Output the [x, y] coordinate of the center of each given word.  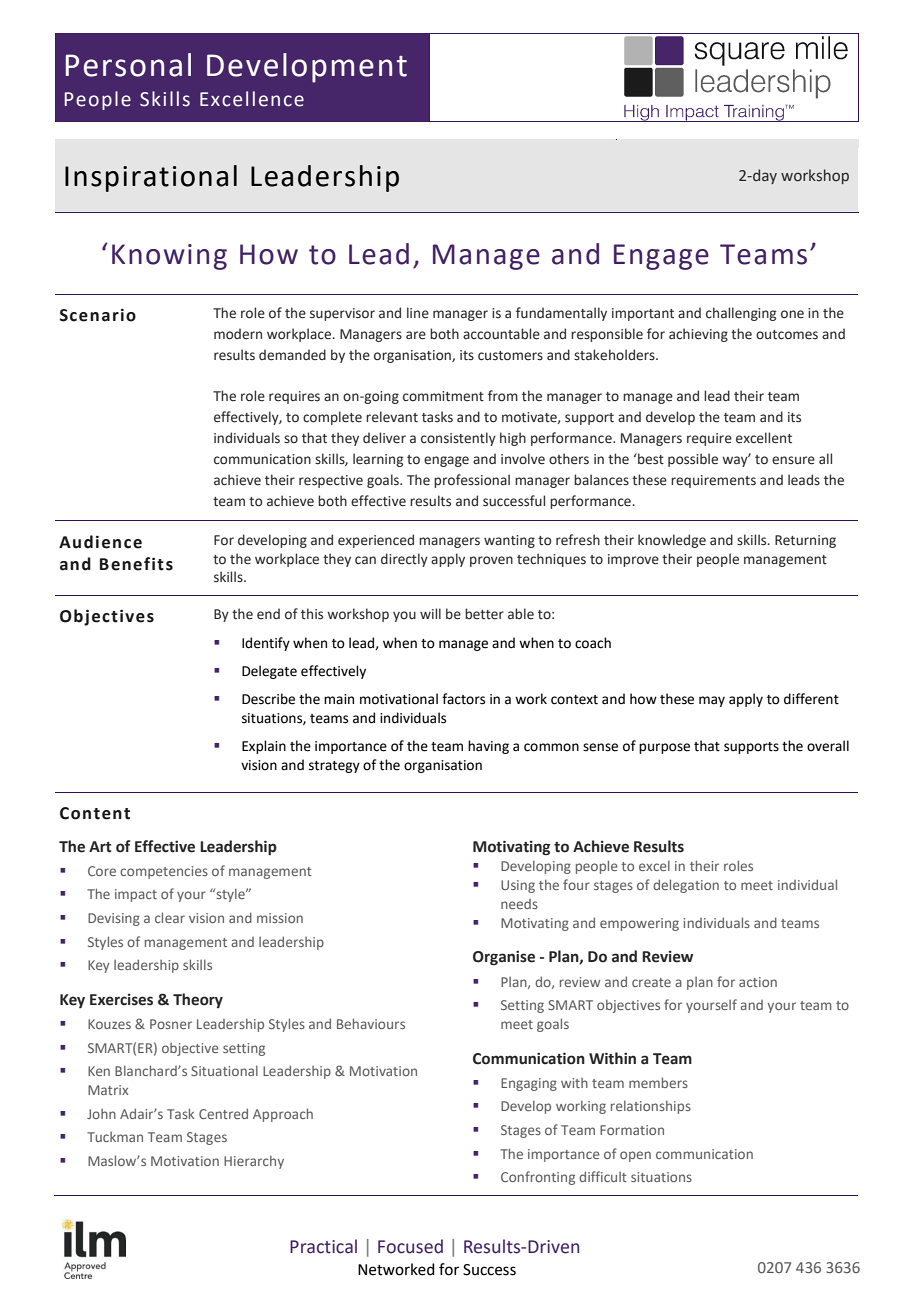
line [418, 313]
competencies [164, 872]
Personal [128, 65]
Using [518, 886]
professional [472, 481]
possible [693, 460]
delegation [686, 886]
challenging [741, 314]
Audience [100, 542]
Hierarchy [254, 1162]
